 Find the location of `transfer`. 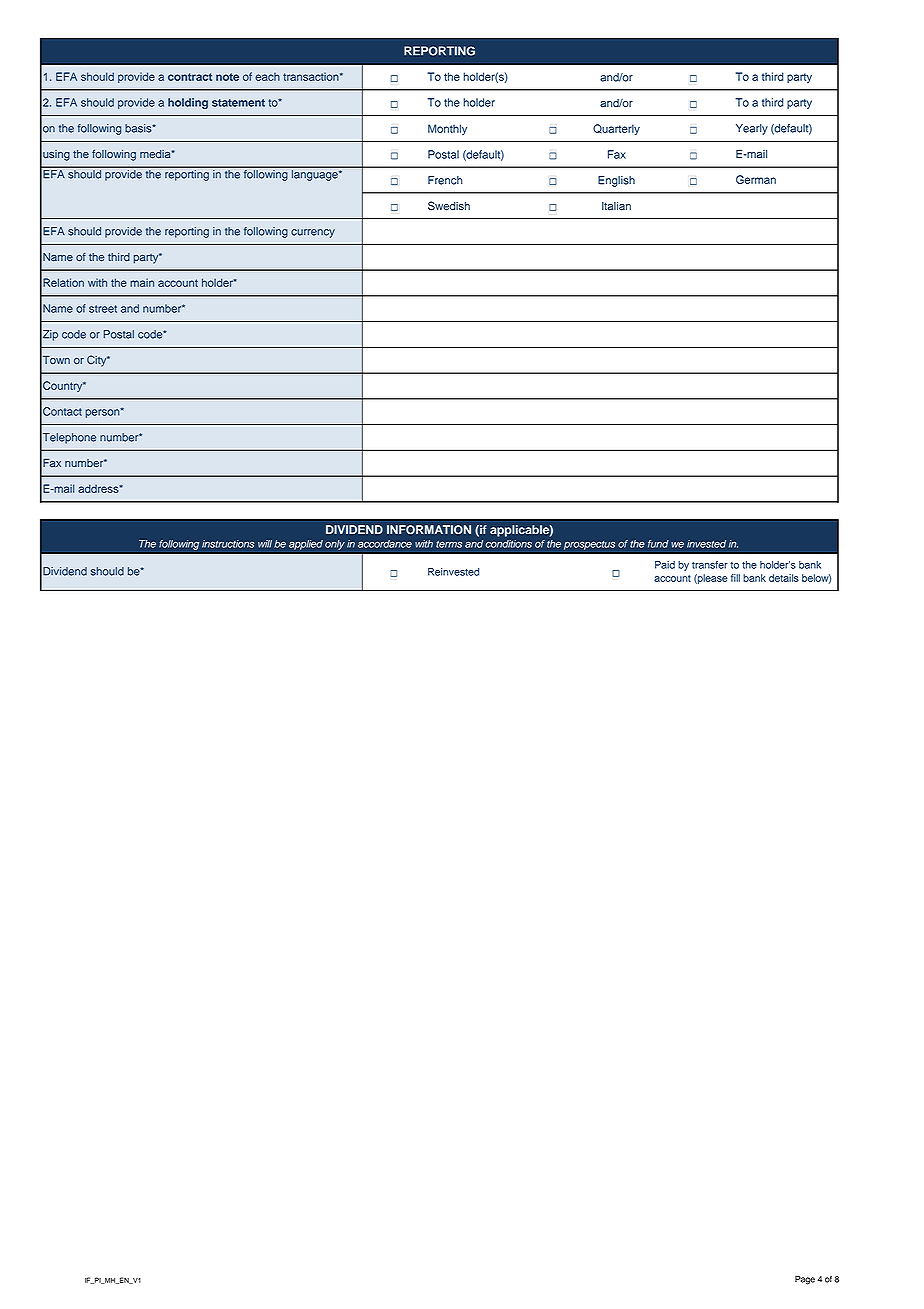

transfer is located at coordinates (710, 565).
